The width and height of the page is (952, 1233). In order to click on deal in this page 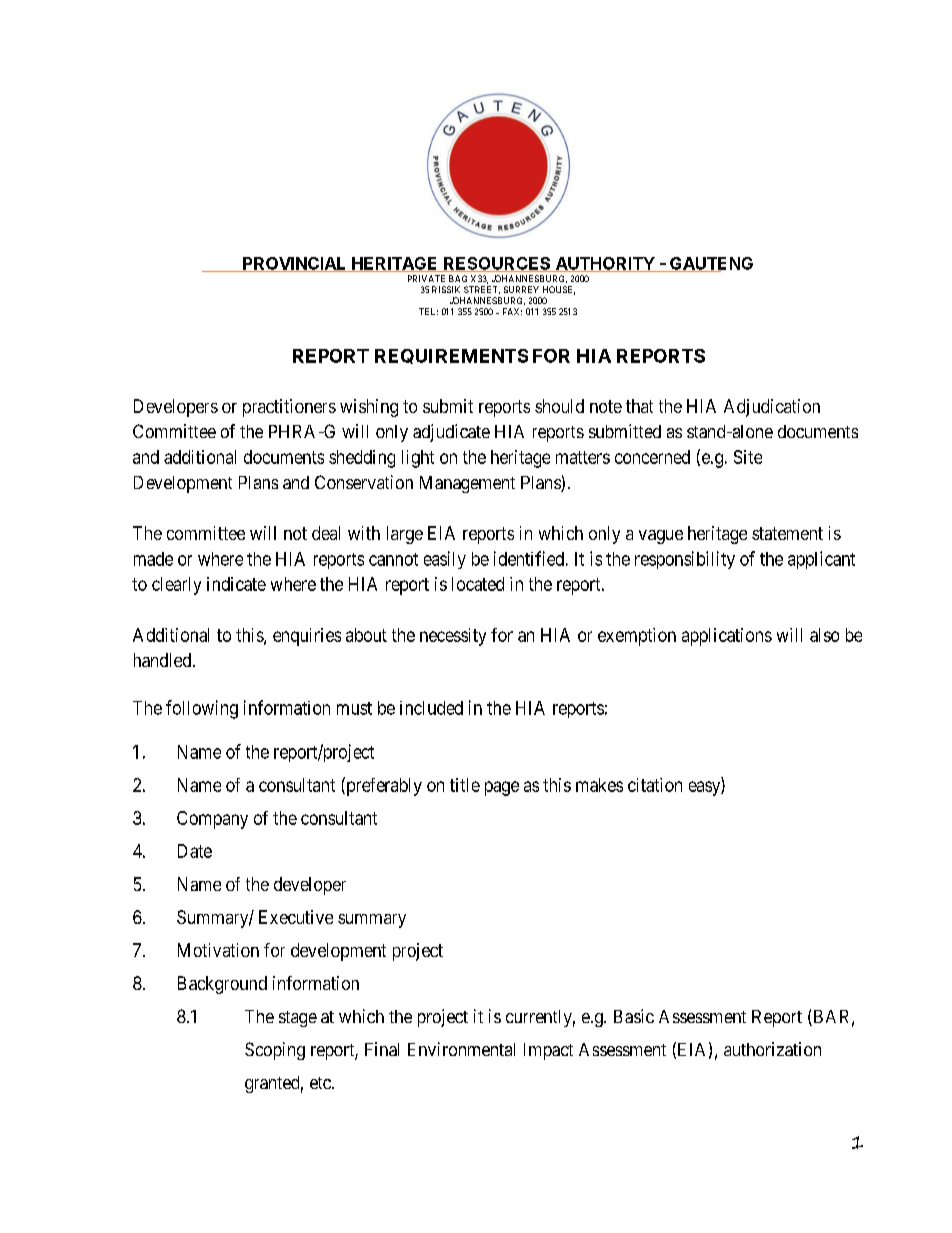, I will do `click(326, 533)`.
